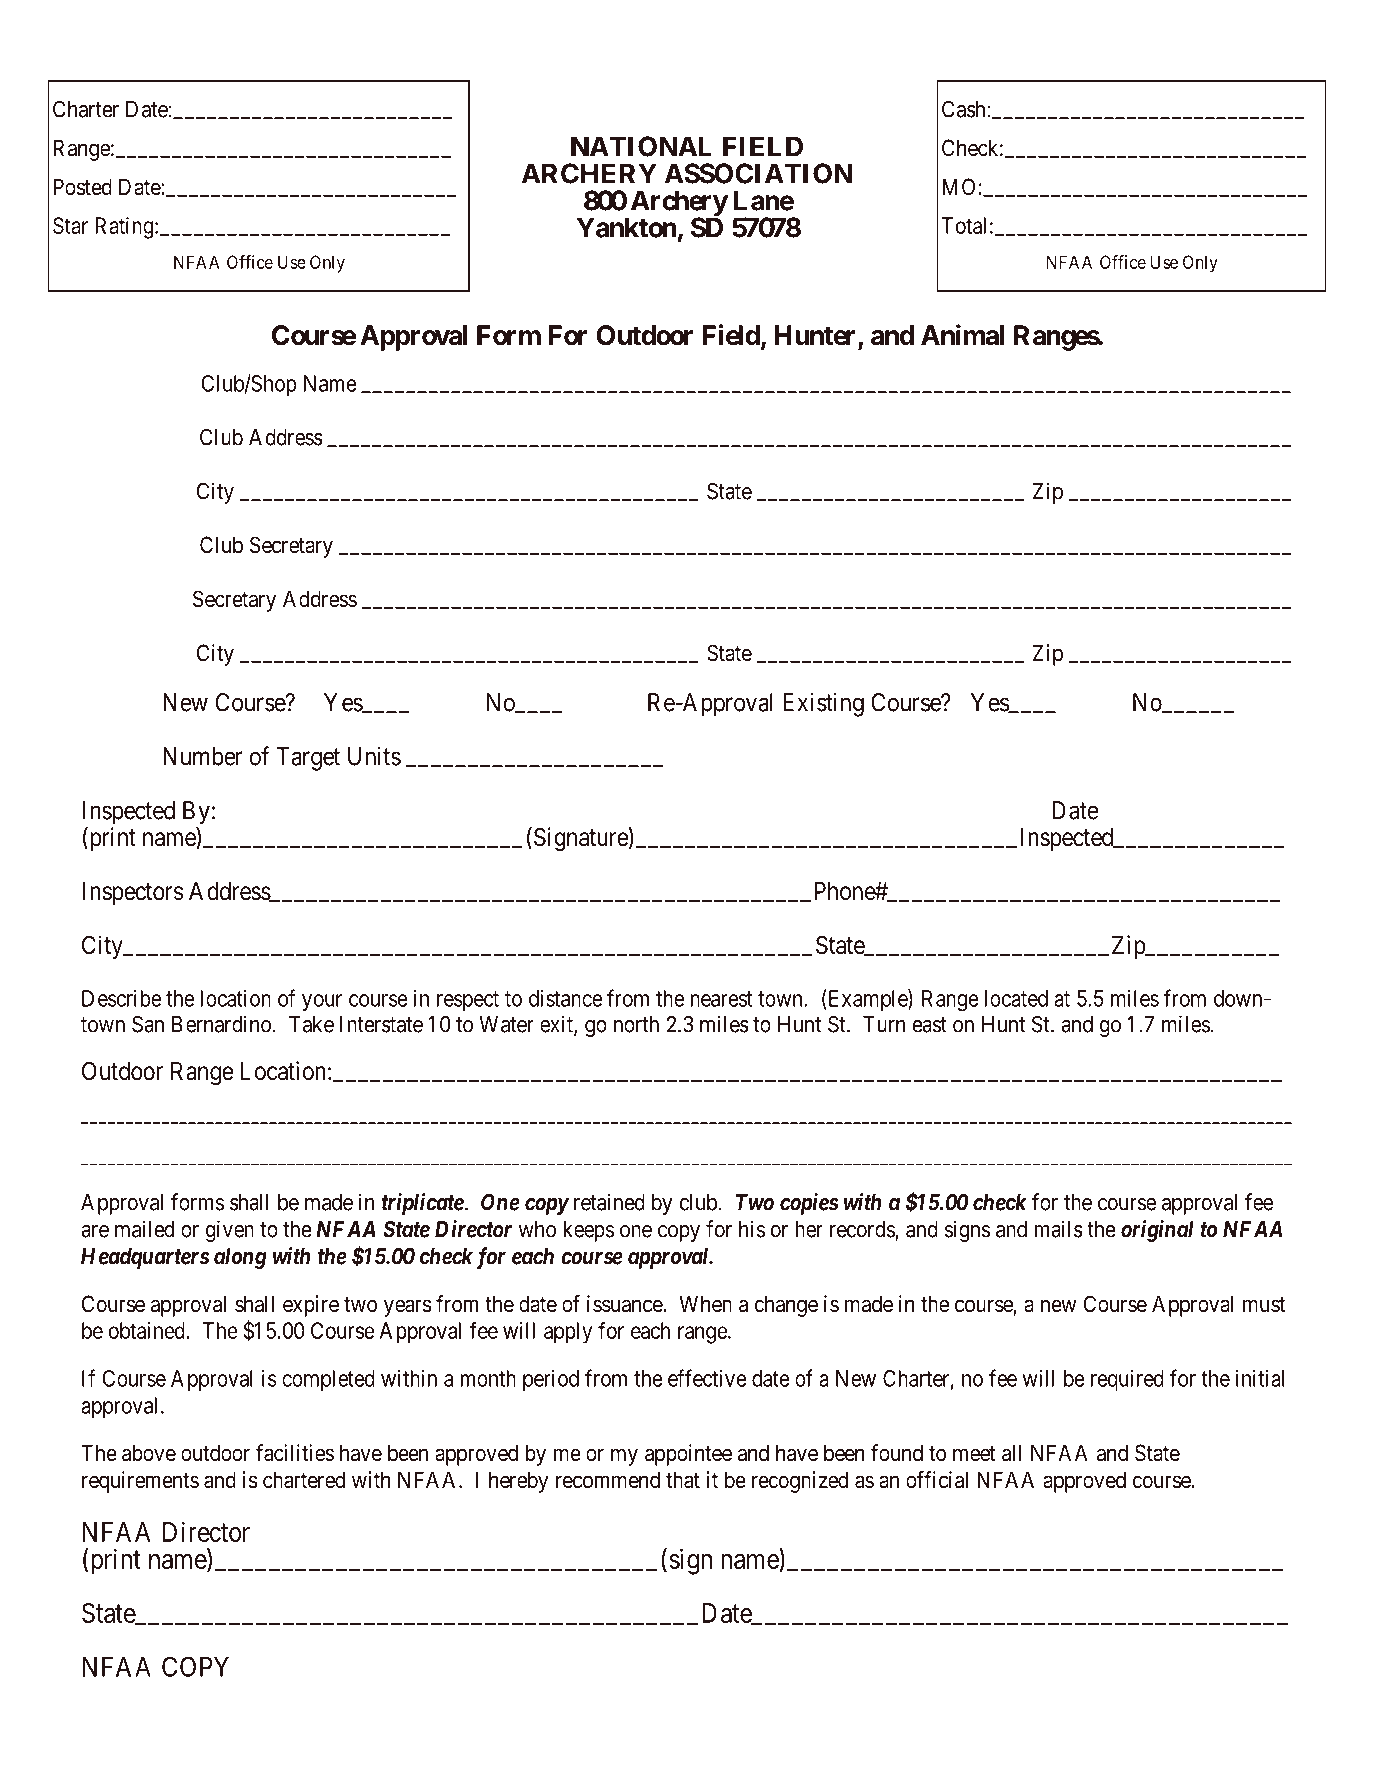 This screenshot has height=1779, width=1374. I want to click on Number, so click(203, 756).
